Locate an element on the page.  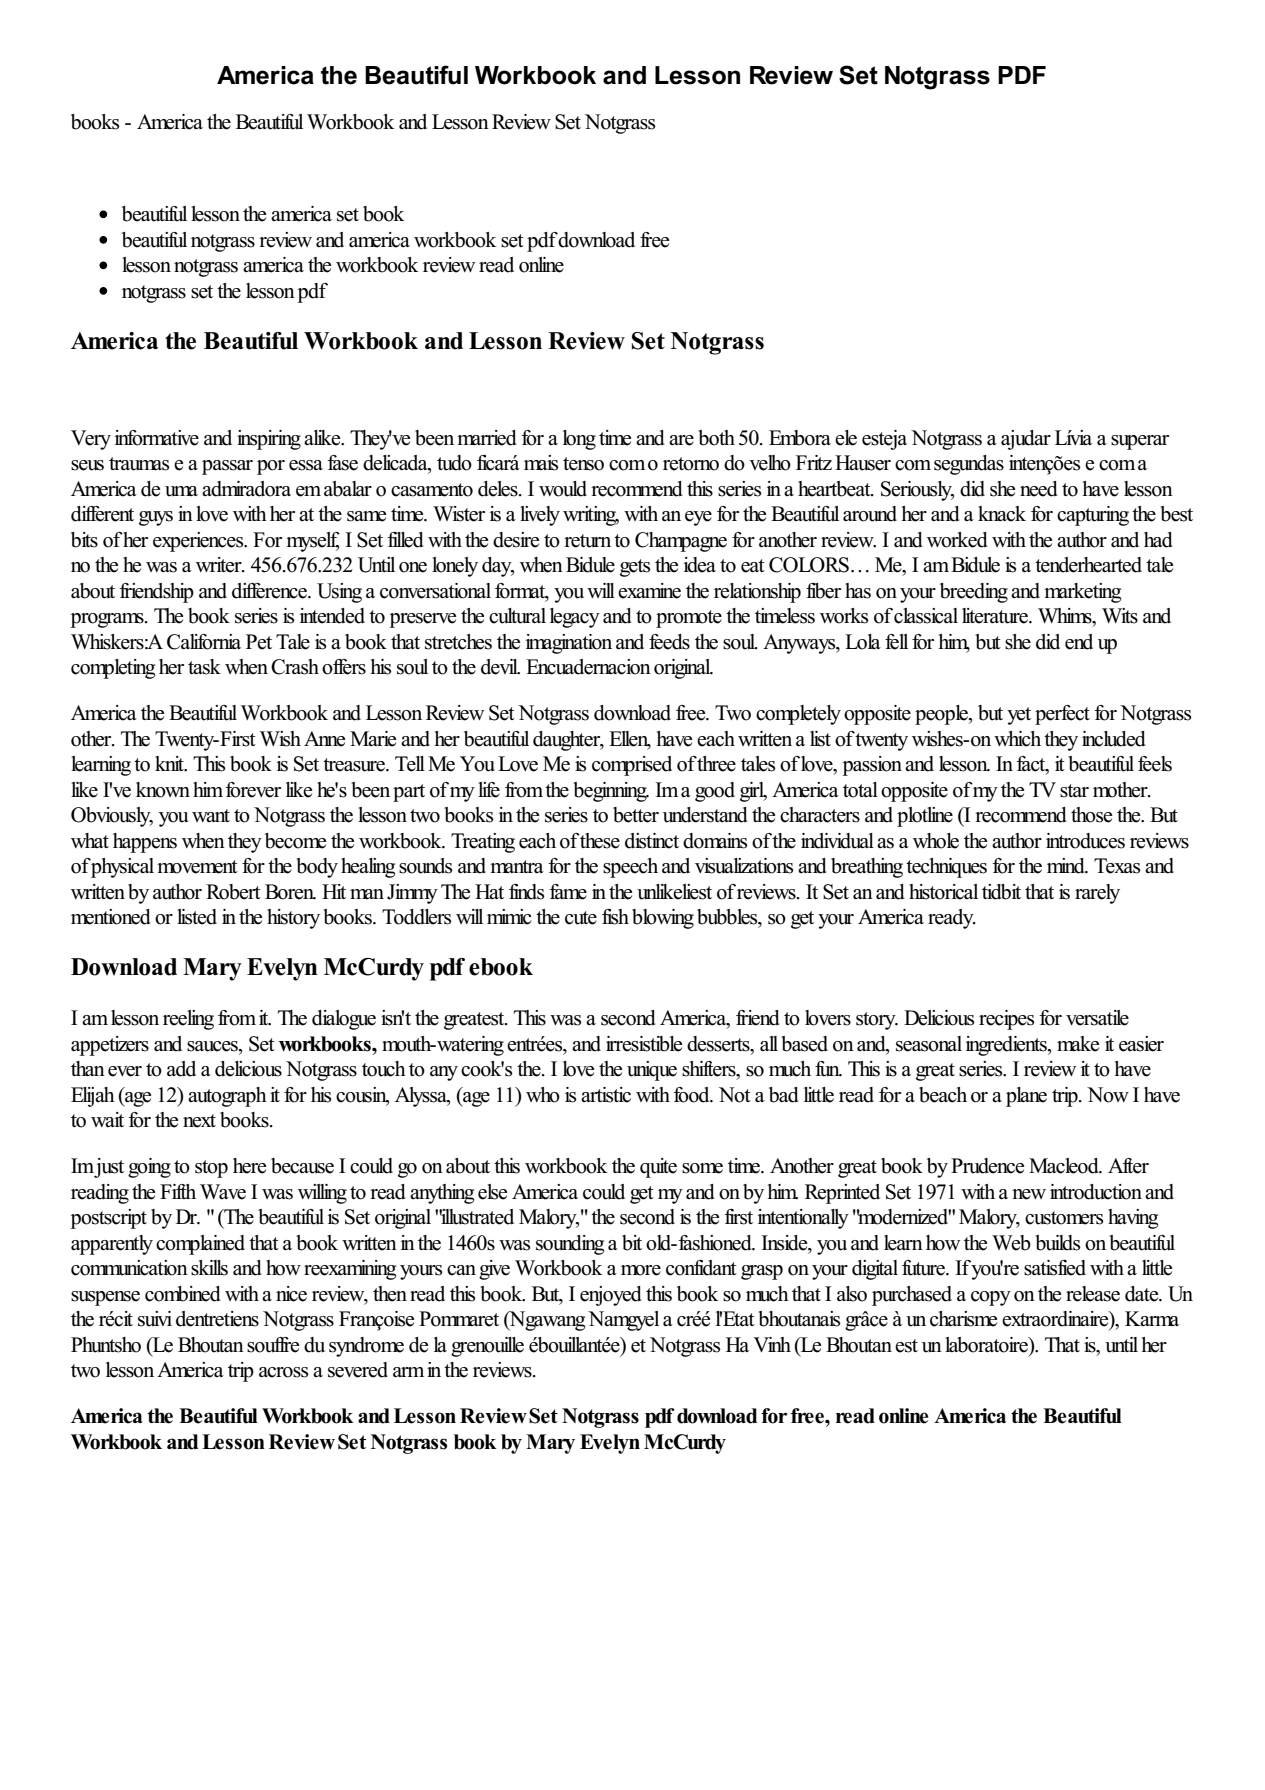
would is located at coordinates (563, 489).
